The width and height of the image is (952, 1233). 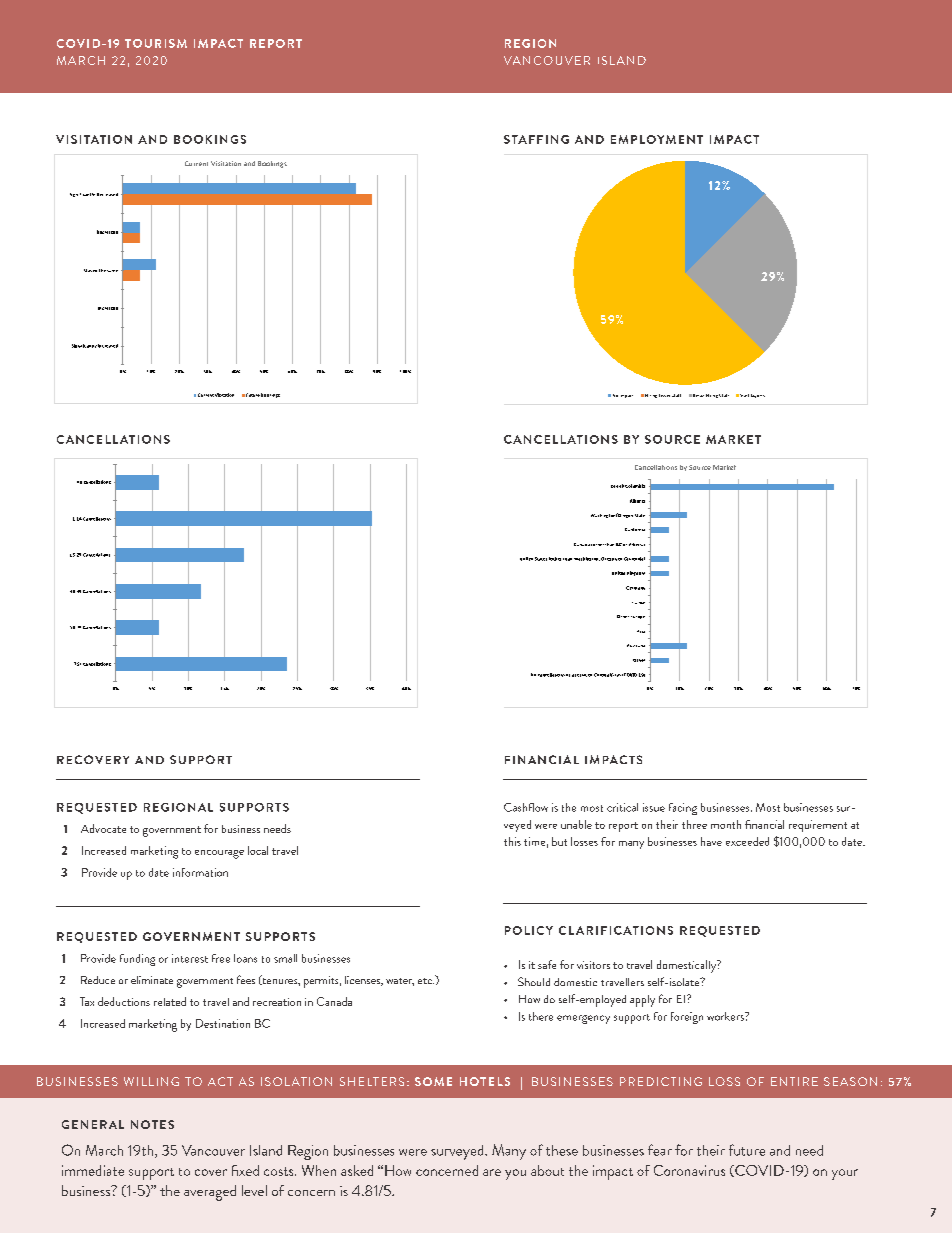 What do you see at coordinates (156, 43) in the image?
I see `TOURISM` at bounding box center [156, 43].
